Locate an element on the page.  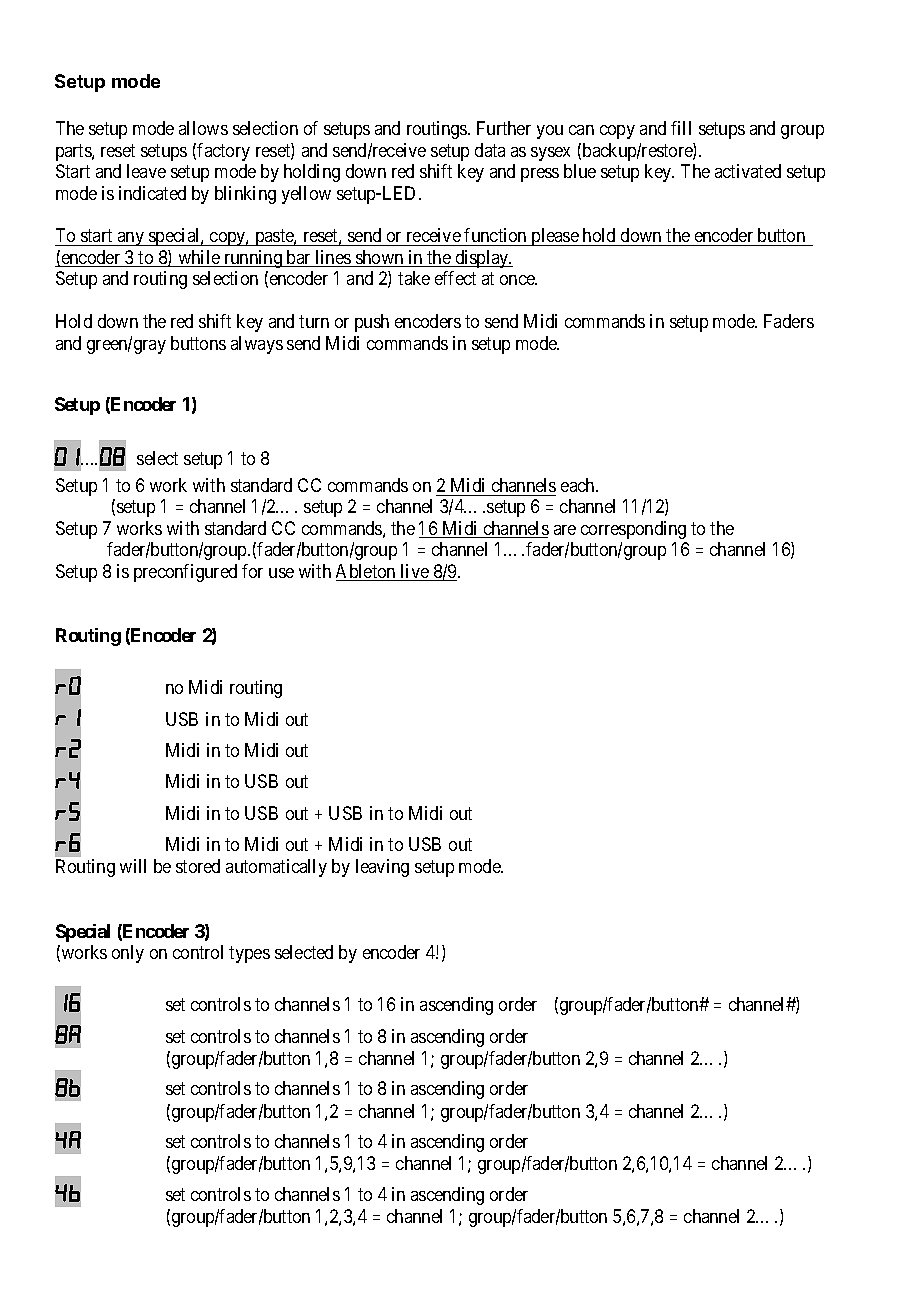
fill is located at coordinates (681, 128).
